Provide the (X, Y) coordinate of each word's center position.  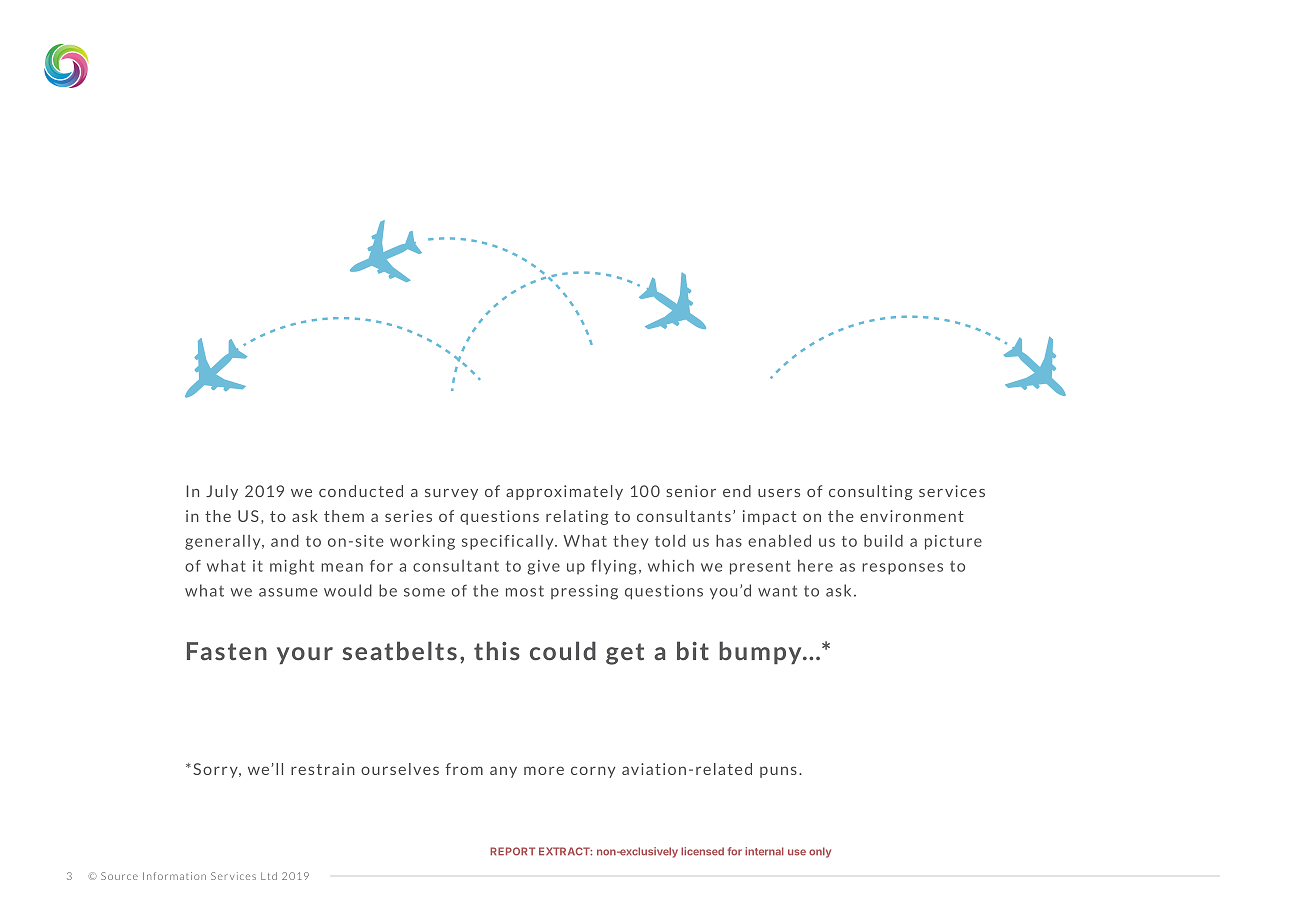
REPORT (512, 851)
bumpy (761, 652)
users (779, 493)
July (222, 492)
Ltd (269, 876)
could (563, 651)
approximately (564, 492)
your (305, 655)
